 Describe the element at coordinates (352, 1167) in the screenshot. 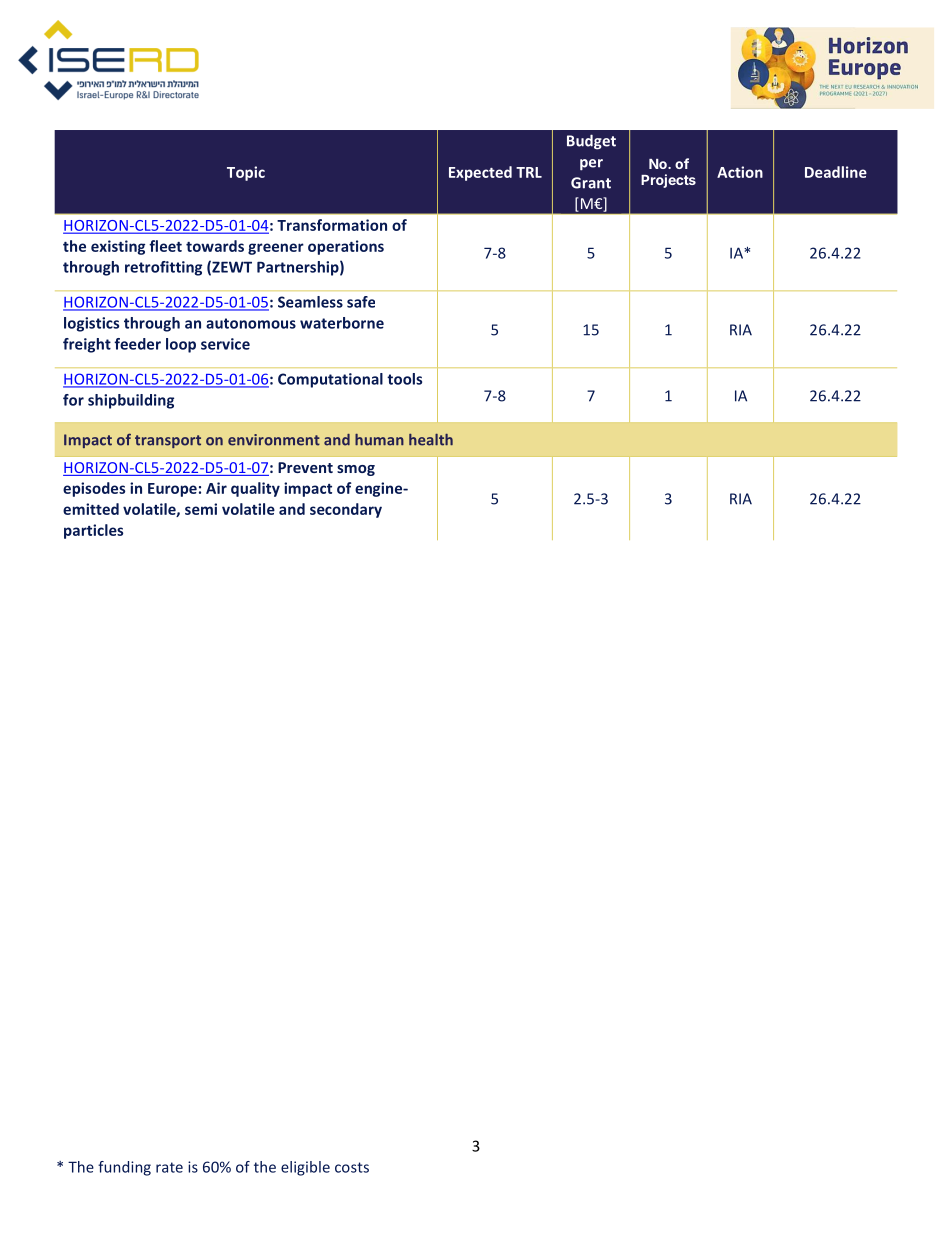

I see `costs` at that location.
